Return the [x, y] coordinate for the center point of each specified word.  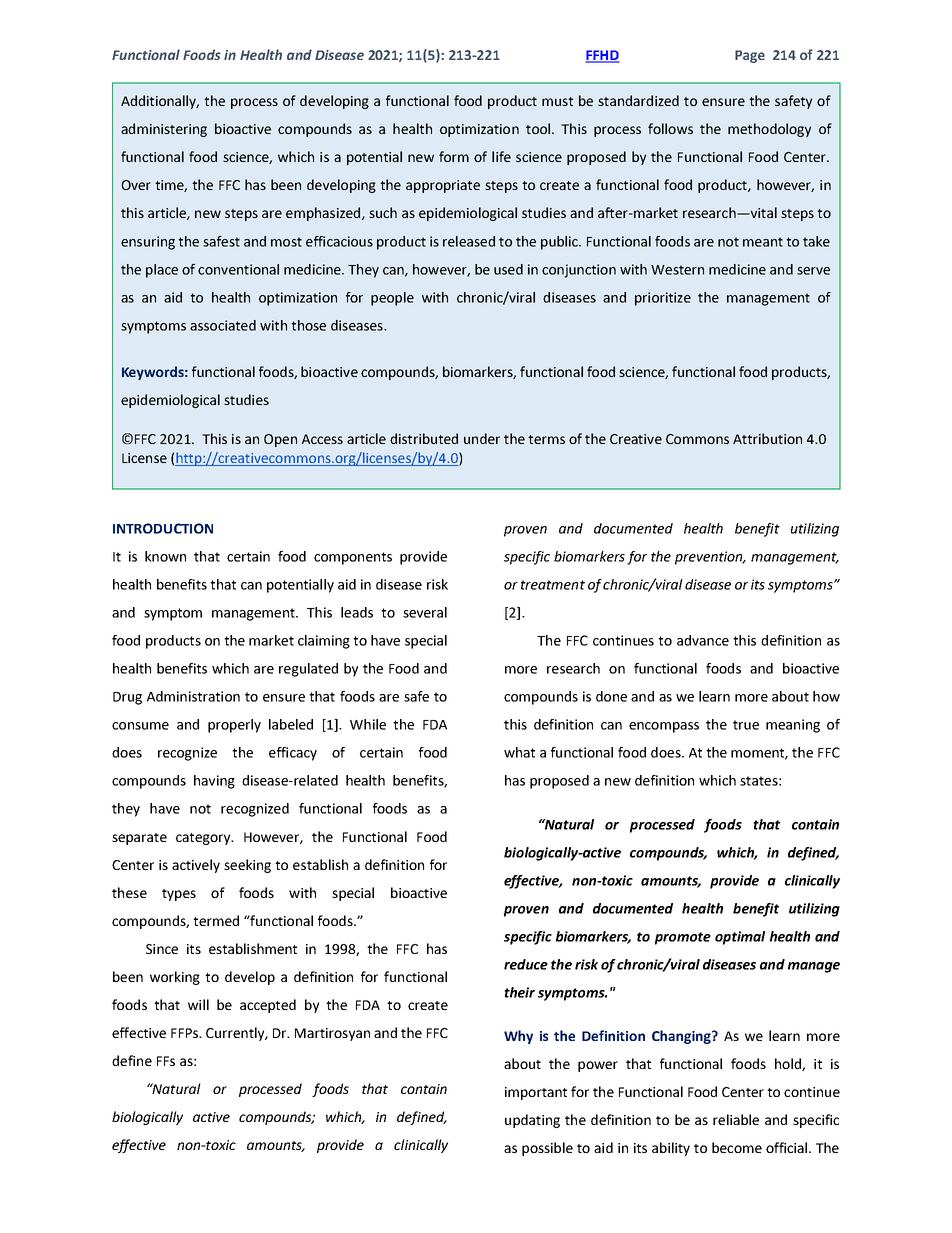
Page [750, 56]
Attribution [767, 438]
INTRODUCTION [163, 528]
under [482, 438]
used [508, 269]
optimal [740, 938]
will [198, 1004]
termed [216, 920]
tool [539, 128]
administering [164, 130]
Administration [193, 696]
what [519, 752]
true [746, 725]
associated [223, 325]
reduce [526, 964]
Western [677, 270]
